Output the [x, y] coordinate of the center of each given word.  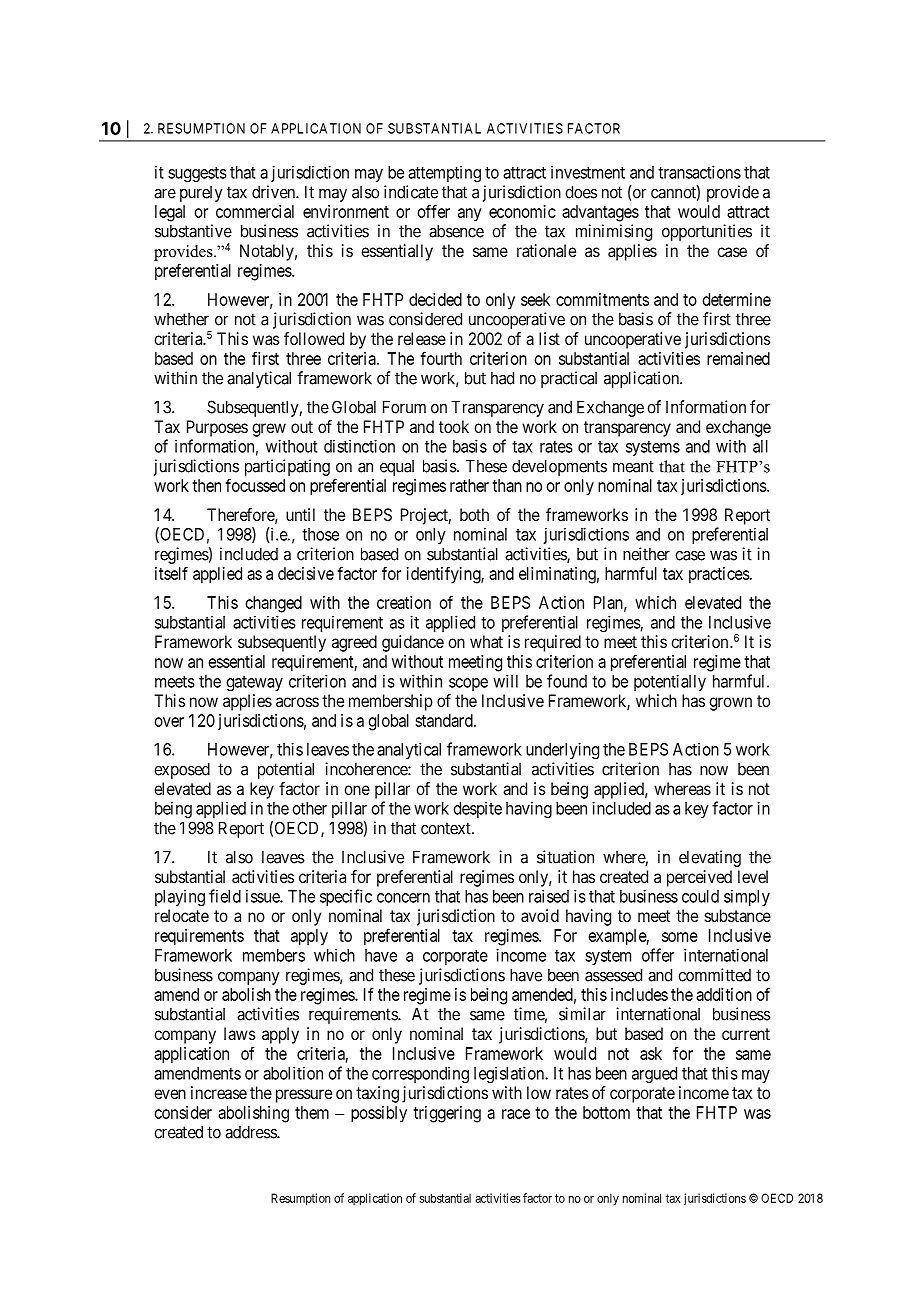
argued [654, 1075]
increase [219, 1092]
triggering [447, 1114]
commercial [255, 211]
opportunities [707, 232]
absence [456, 231]
